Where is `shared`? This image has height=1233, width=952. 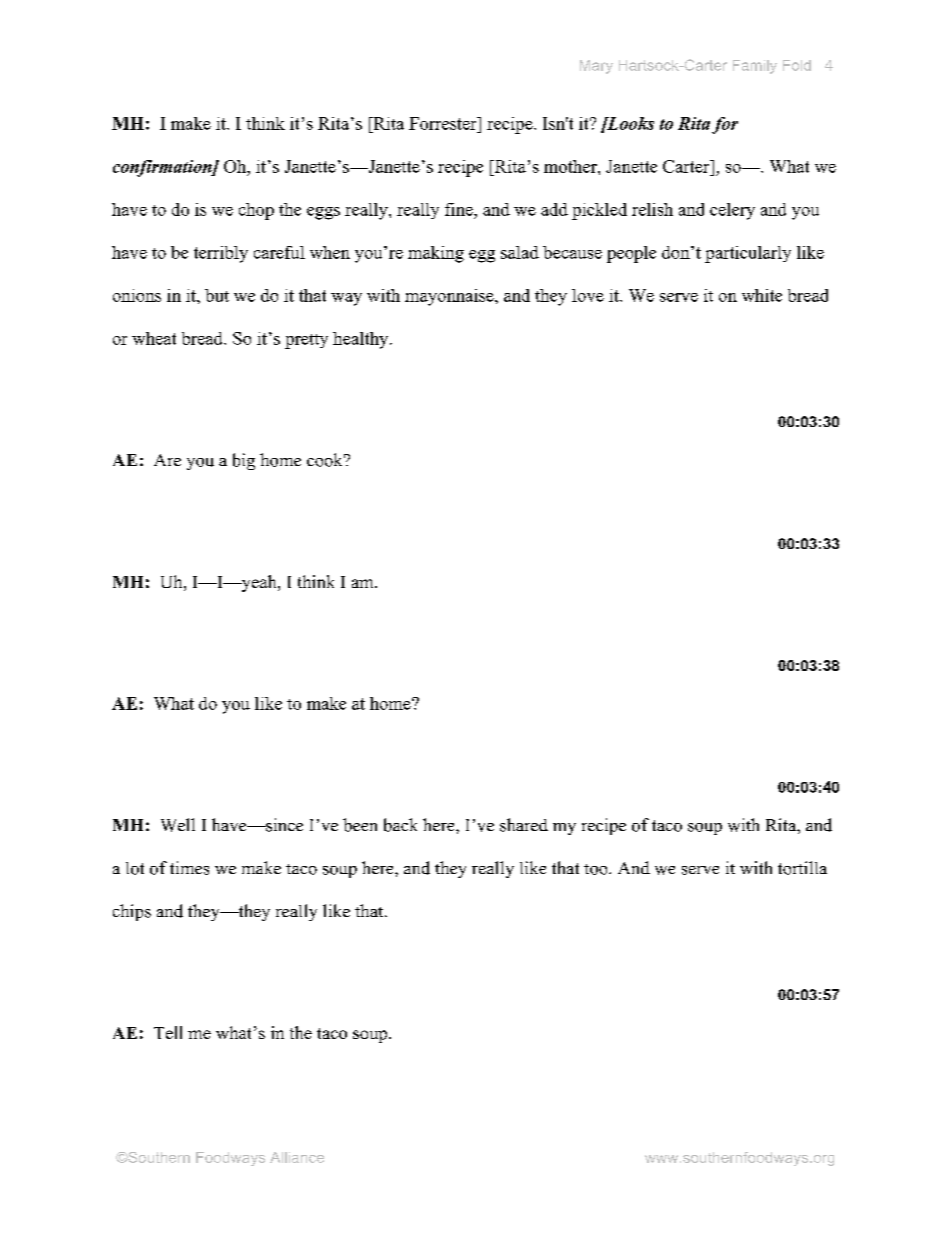
shared is located at coordinates (524, 825).
